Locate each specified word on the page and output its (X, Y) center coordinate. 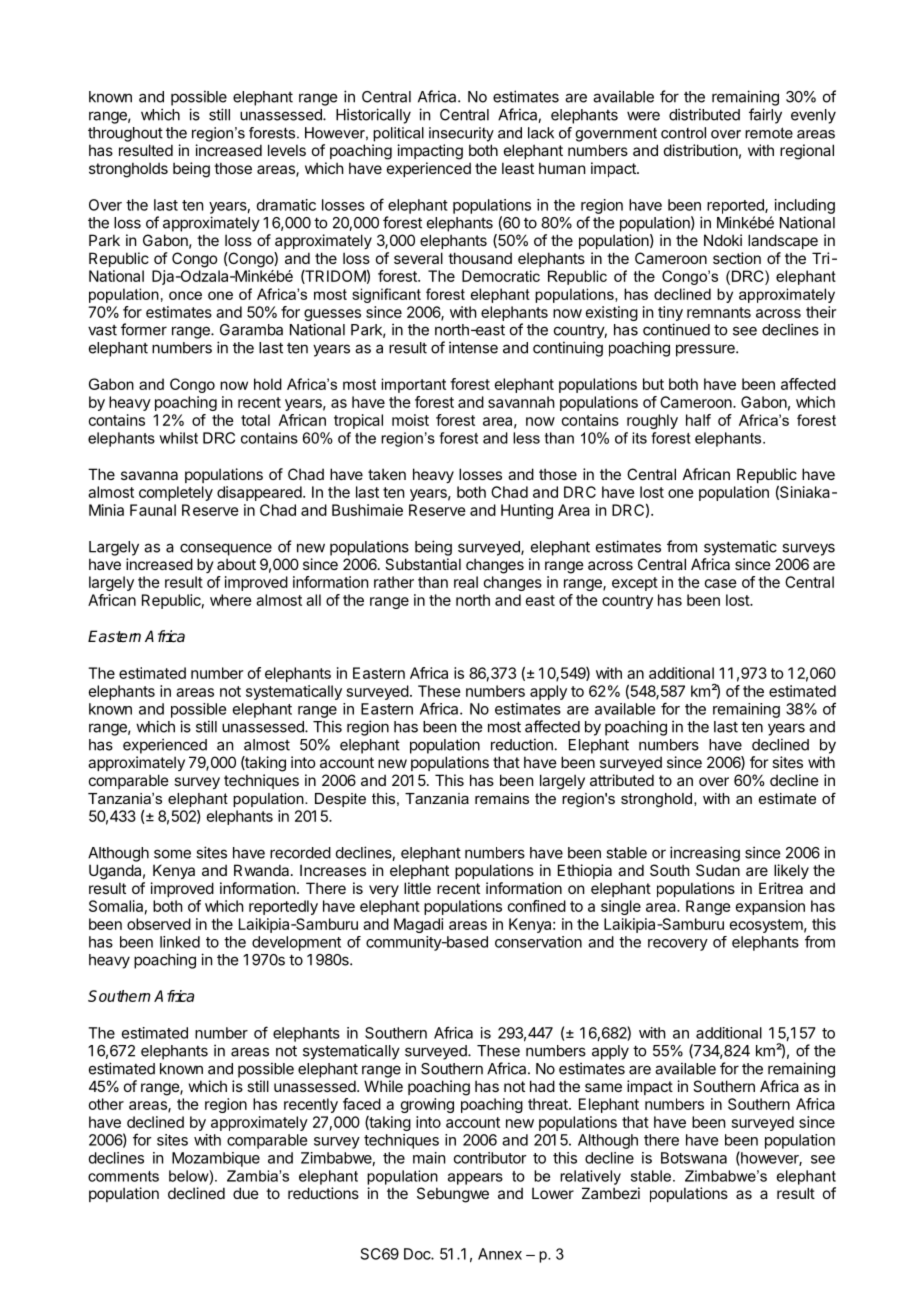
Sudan (718, 870)
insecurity (461, 134)
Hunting (527, 511)
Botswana (694, 1158)
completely (176, 493)
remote (769, 133)
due (246, 1193)
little (417, 888)
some (172, 854)
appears (475, 1179)
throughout (125, 134)
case (721, 583)
